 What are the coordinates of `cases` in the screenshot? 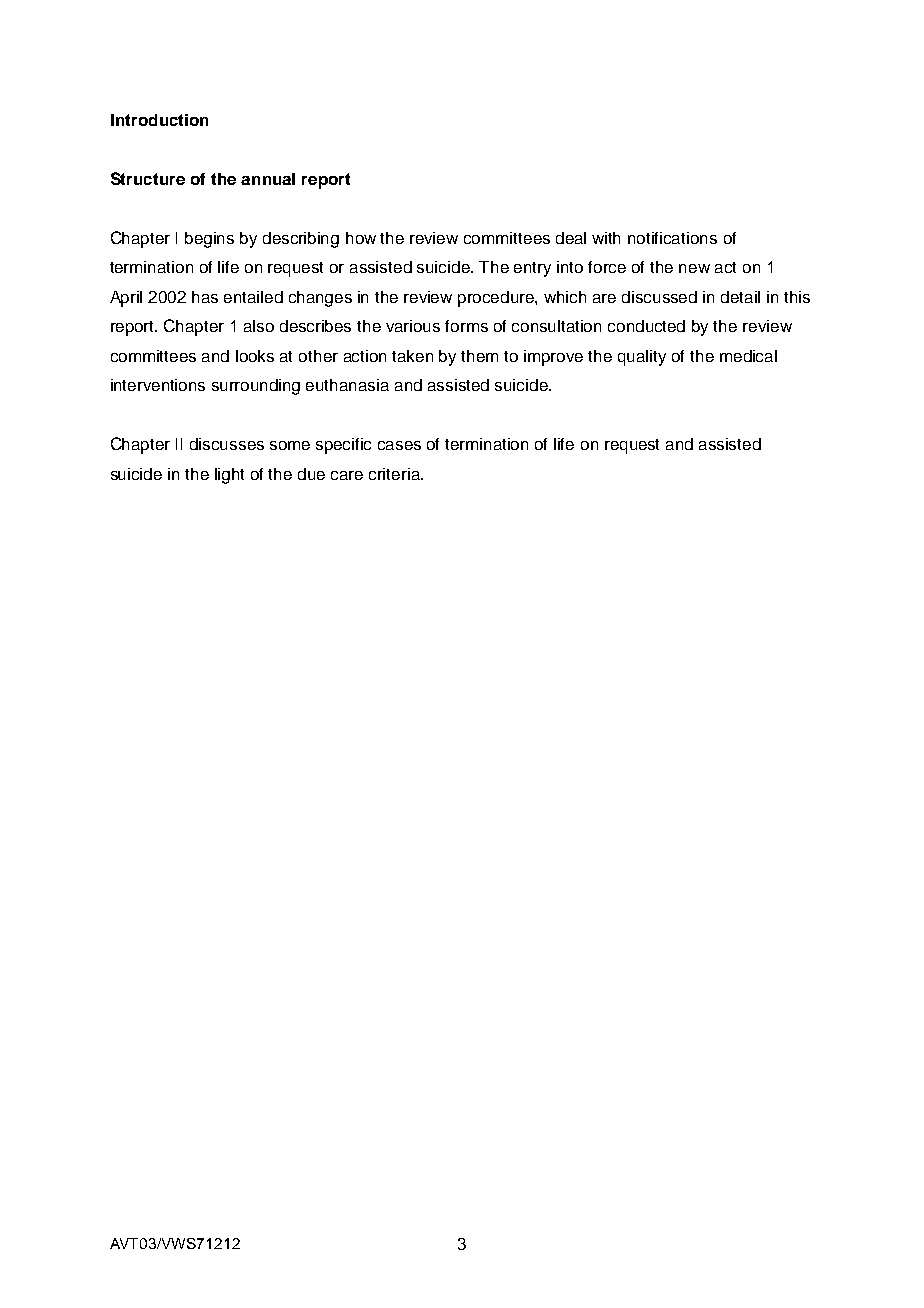 It's located at (399, 445).
